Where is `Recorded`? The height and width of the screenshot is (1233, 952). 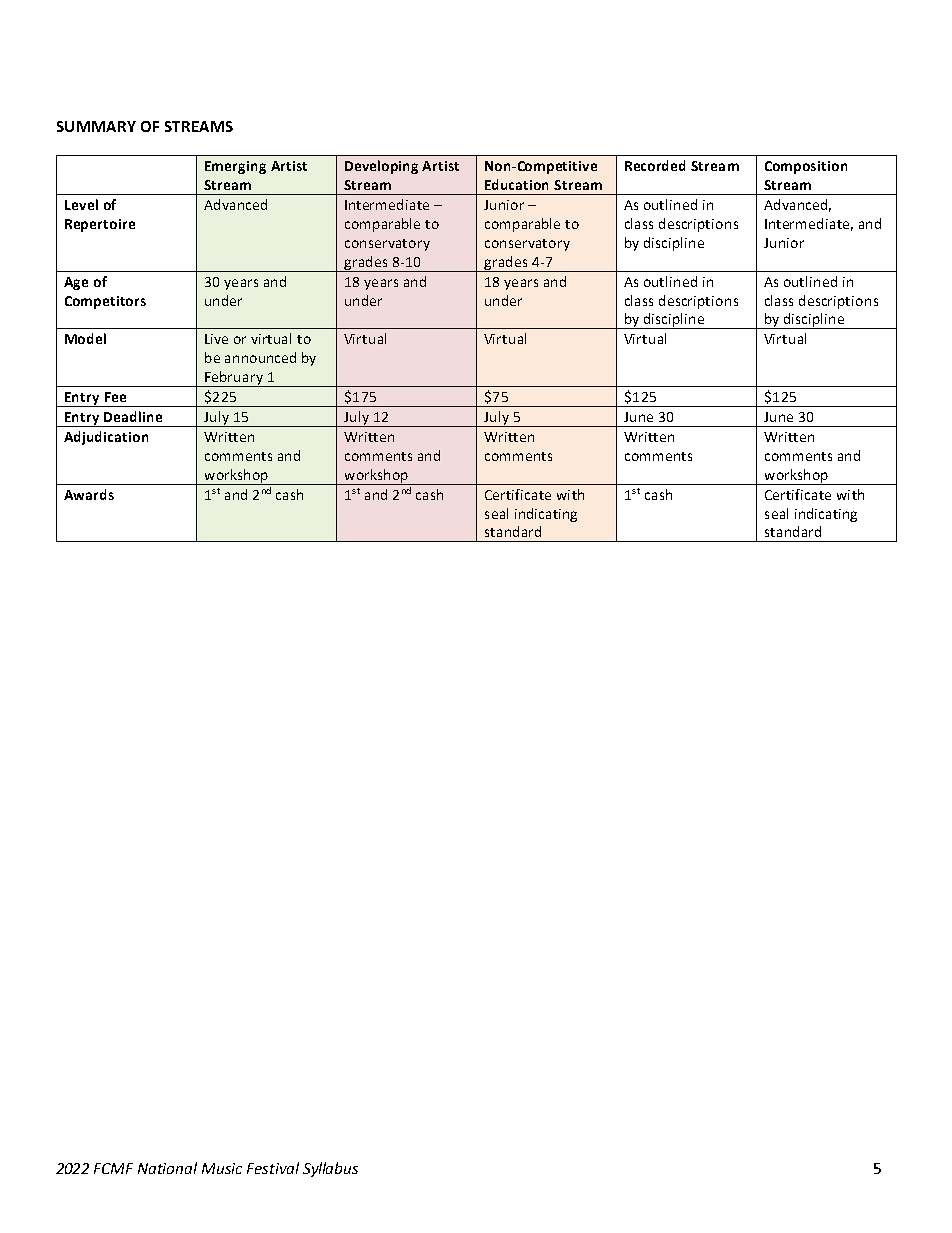 Recorded is located at coordinates (655, 165).
